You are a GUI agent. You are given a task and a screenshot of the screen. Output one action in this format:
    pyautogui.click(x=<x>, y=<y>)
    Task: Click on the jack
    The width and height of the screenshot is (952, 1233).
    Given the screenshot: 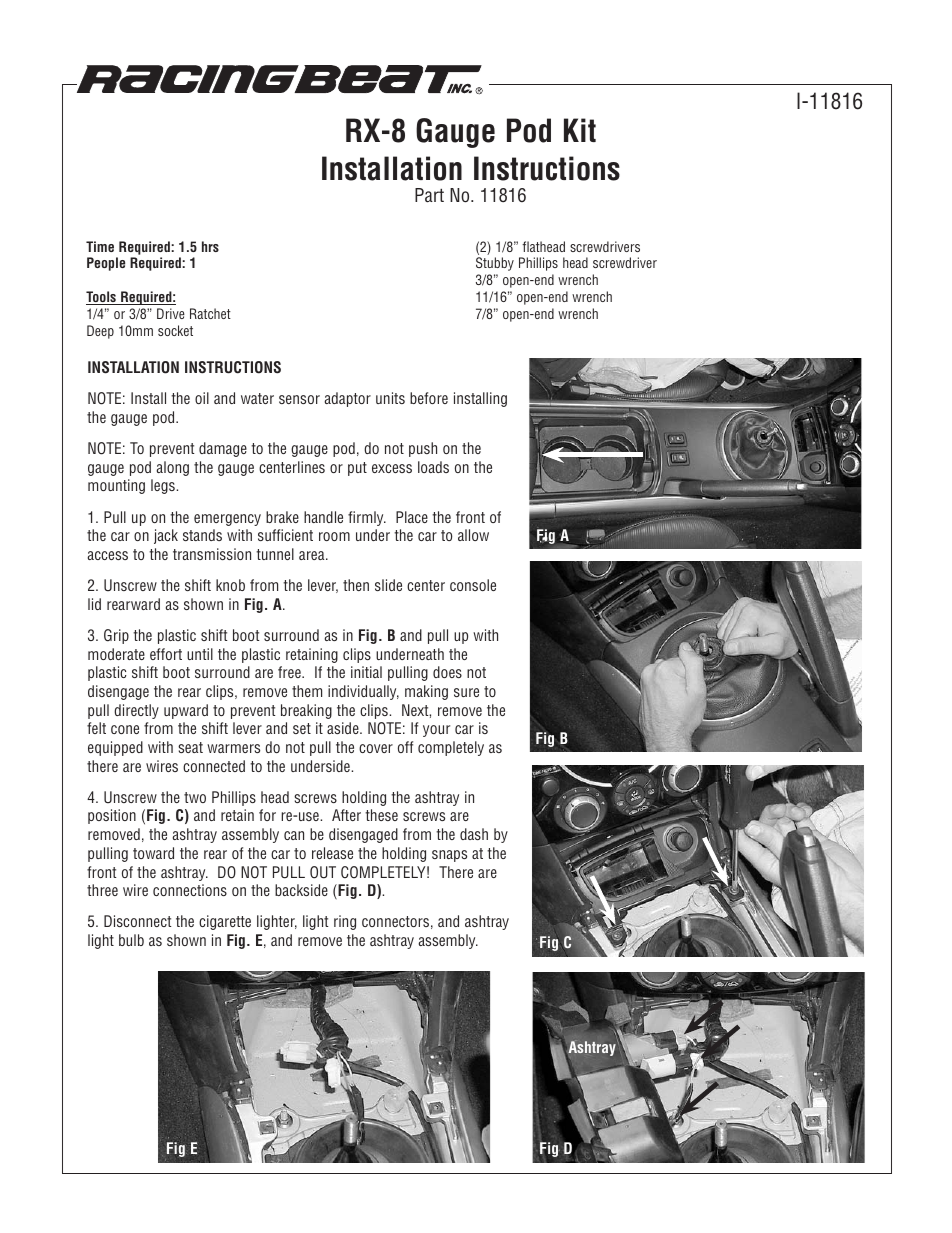 What is the action you would take?
    pyautogui.click(x=166, y=536)
